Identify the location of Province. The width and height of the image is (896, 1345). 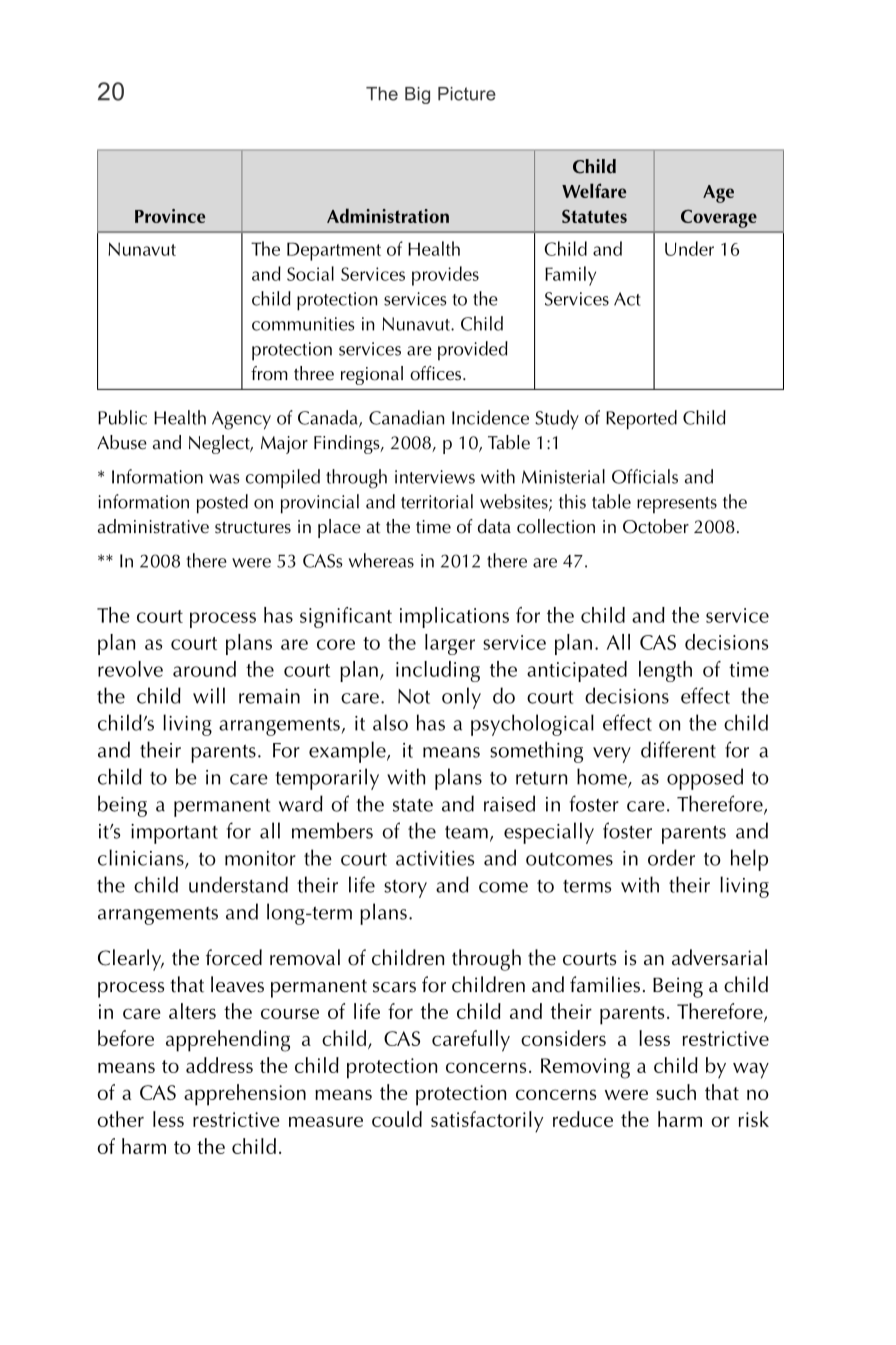
(170, 216).
